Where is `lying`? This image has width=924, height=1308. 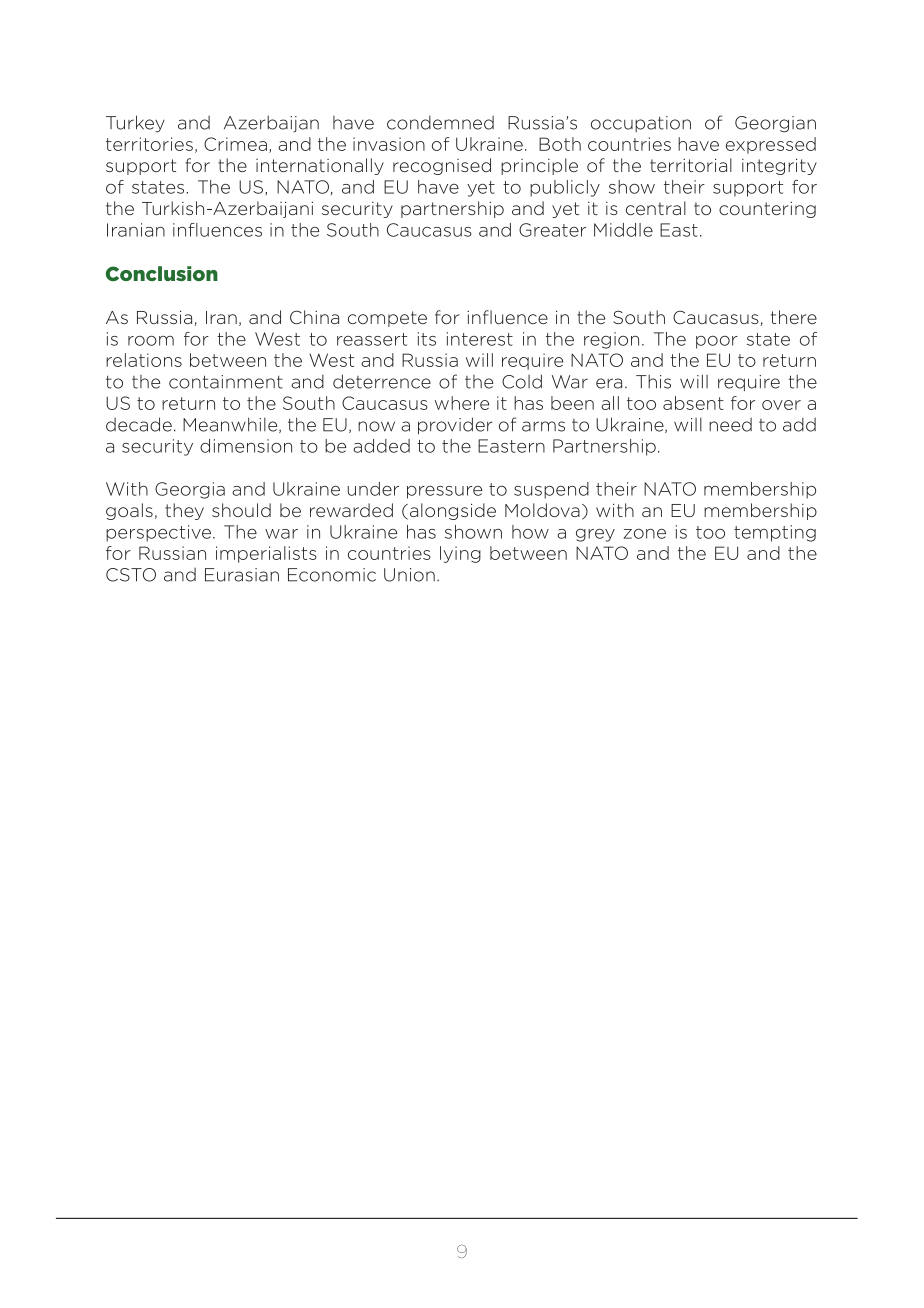
lying is located at coordinates (460, 554).
